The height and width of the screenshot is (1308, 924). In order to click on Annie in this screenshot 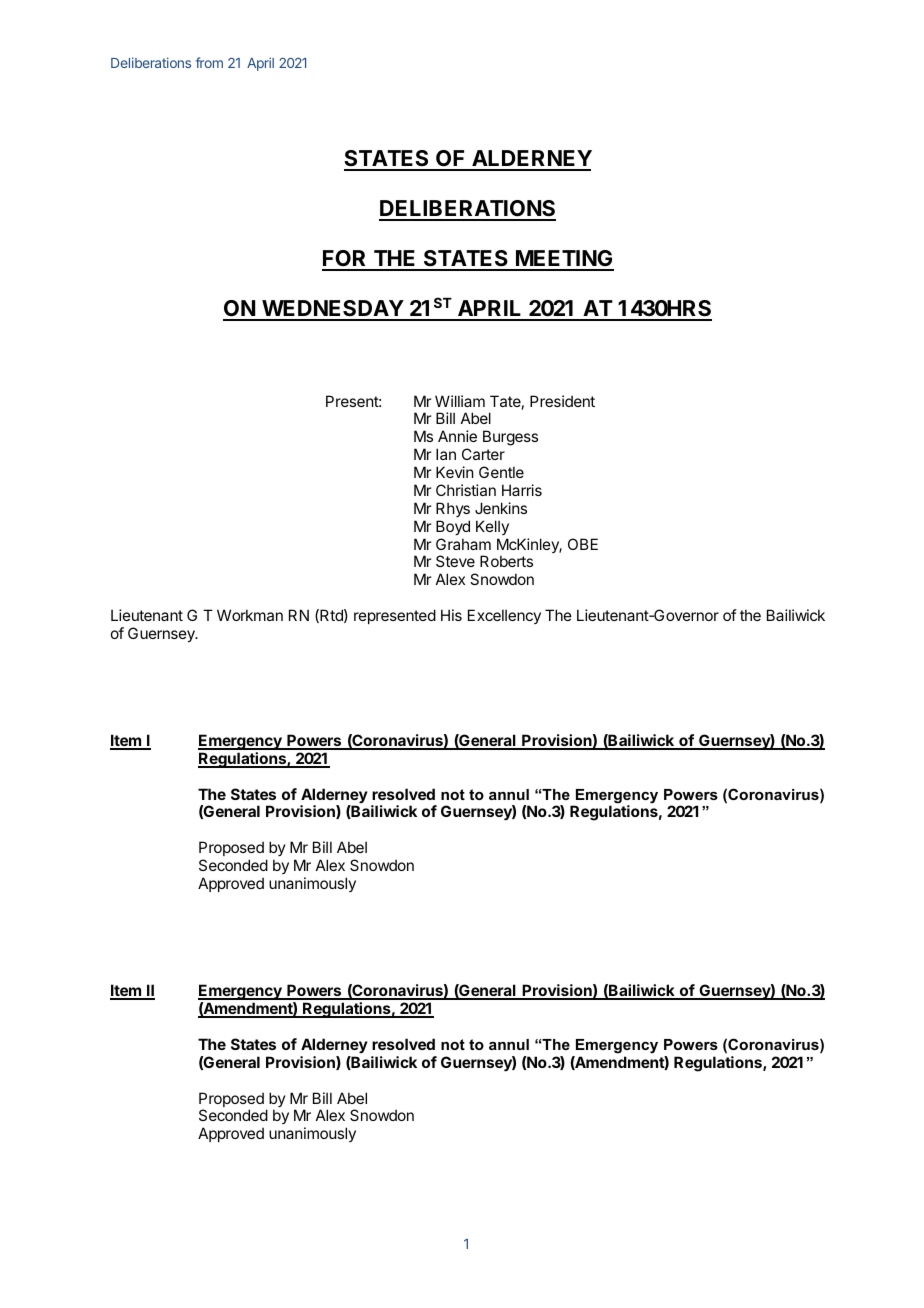, I will do `click(457, 436)`.
